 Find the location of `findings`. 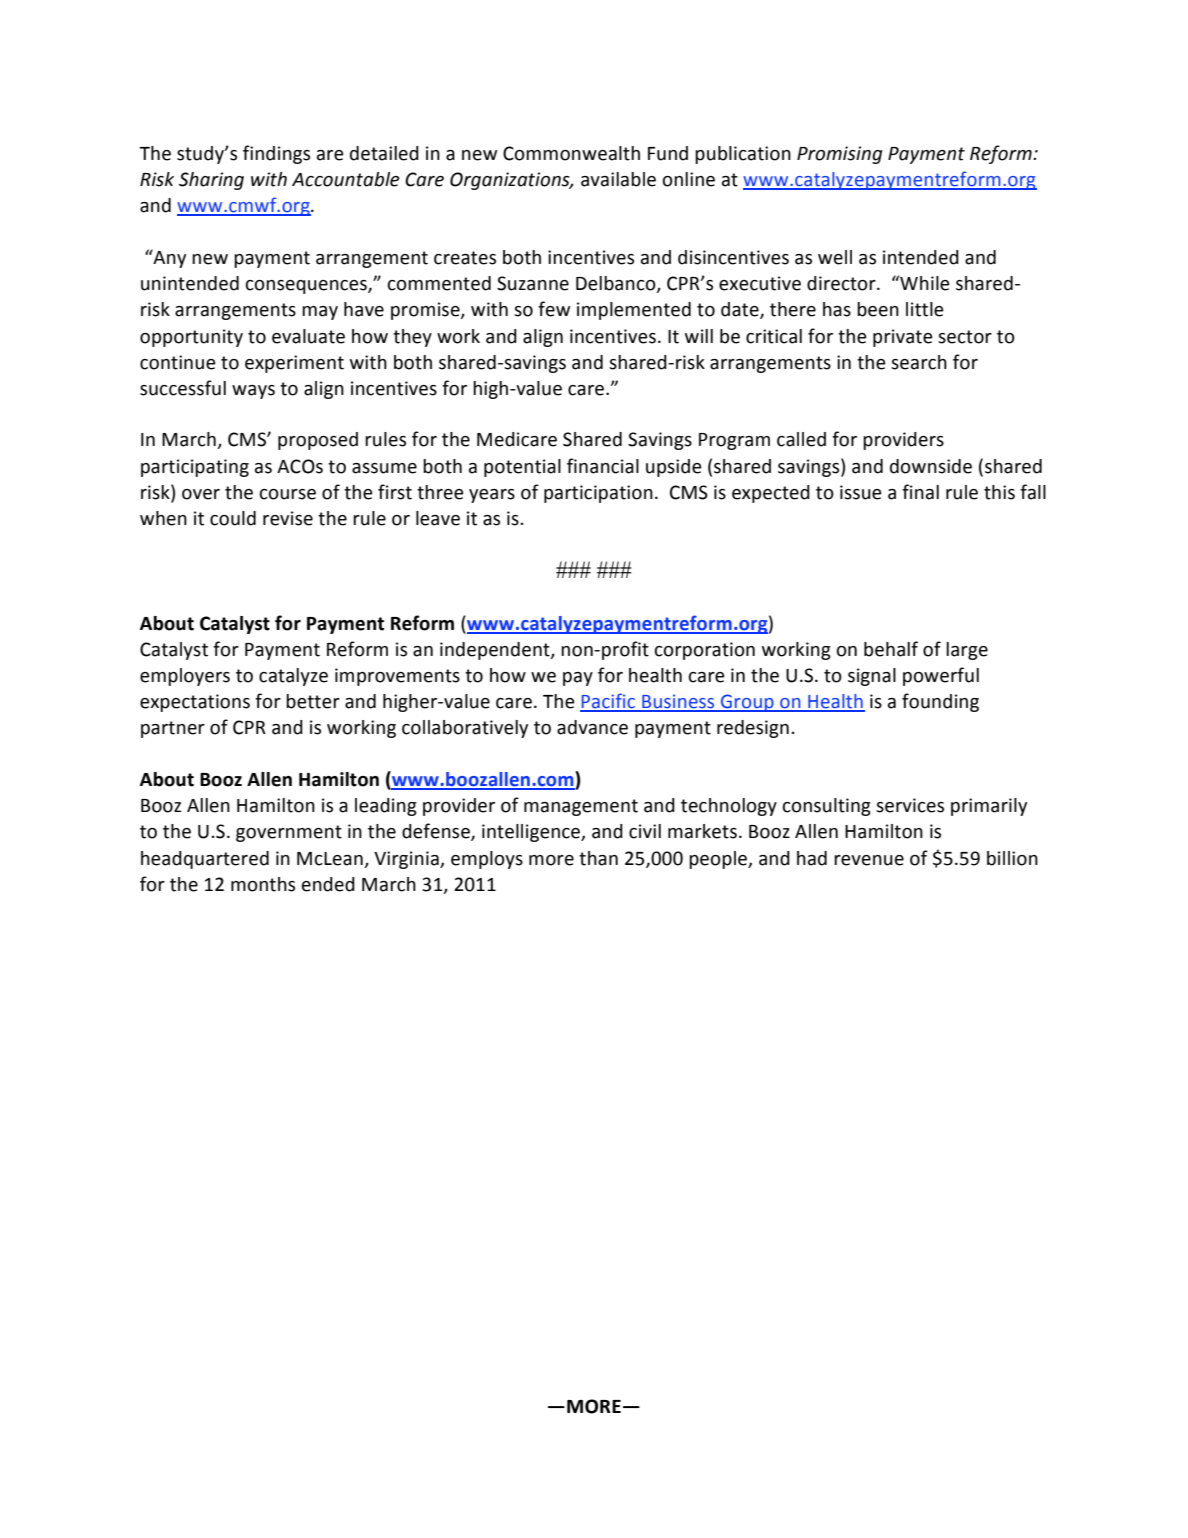

findings is located at coordinates (276, 154).
